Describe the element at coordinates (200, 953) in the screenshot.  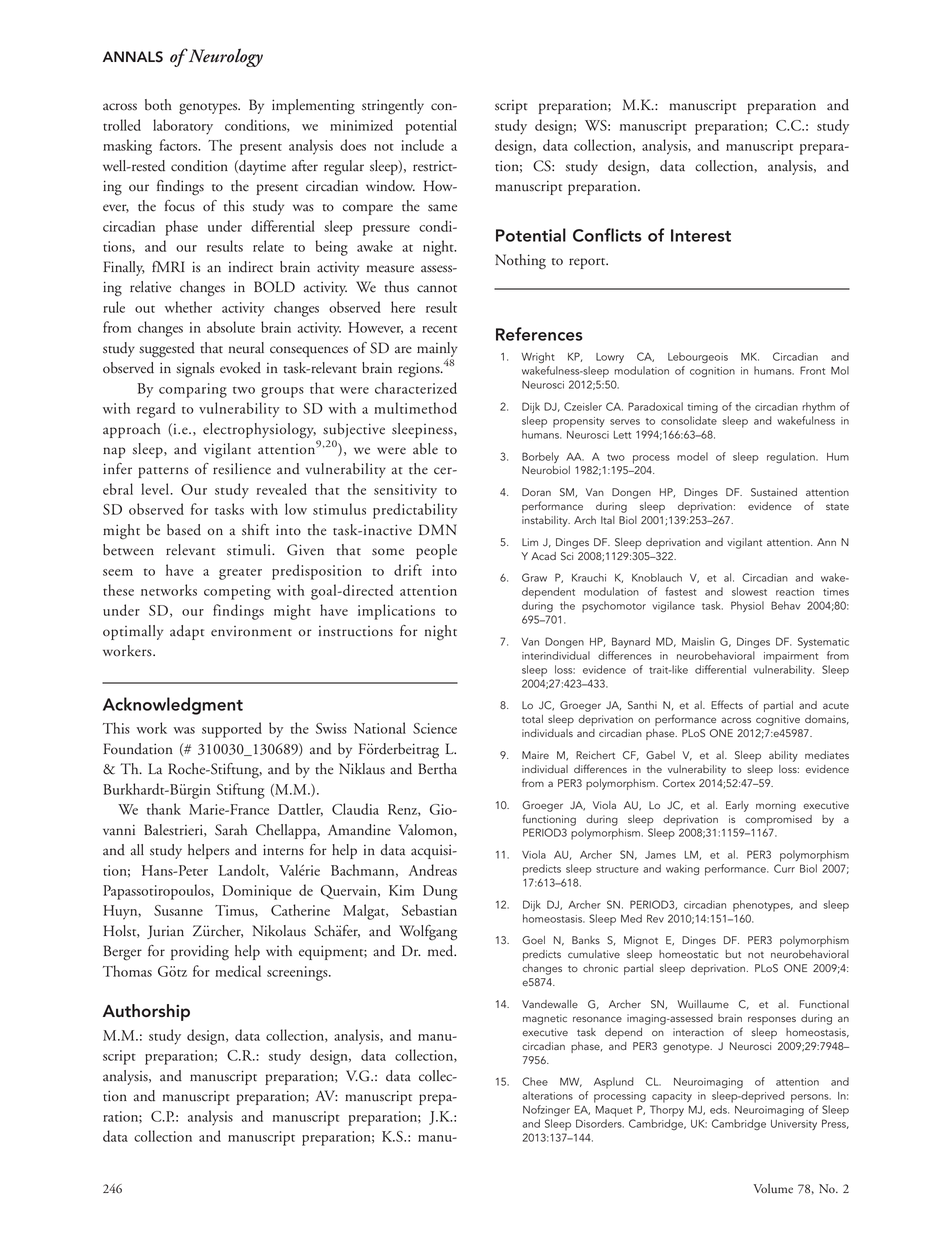
I see `providing` at that location.
